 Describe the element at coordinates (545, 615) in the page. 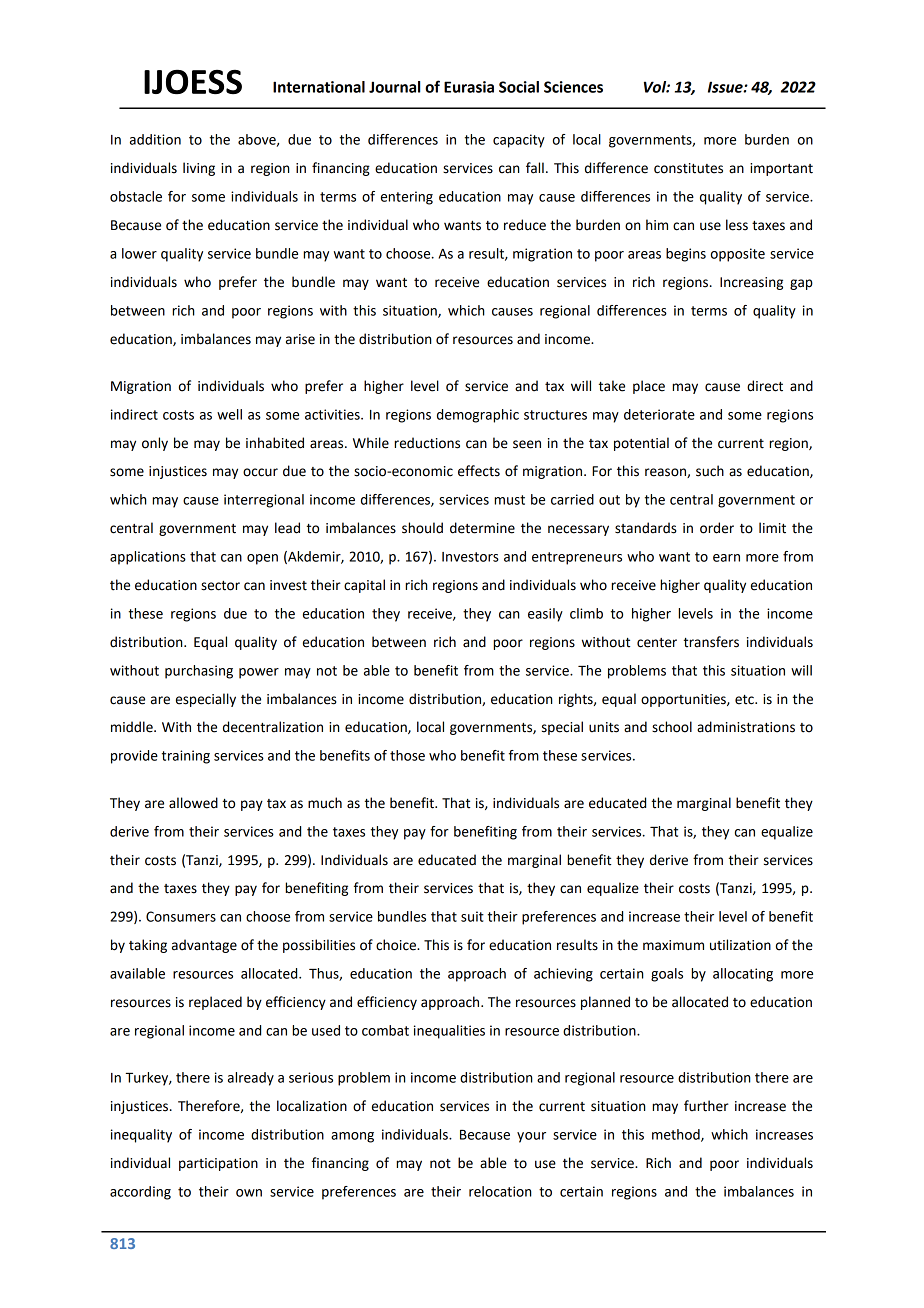

I see `easily` at that location.
